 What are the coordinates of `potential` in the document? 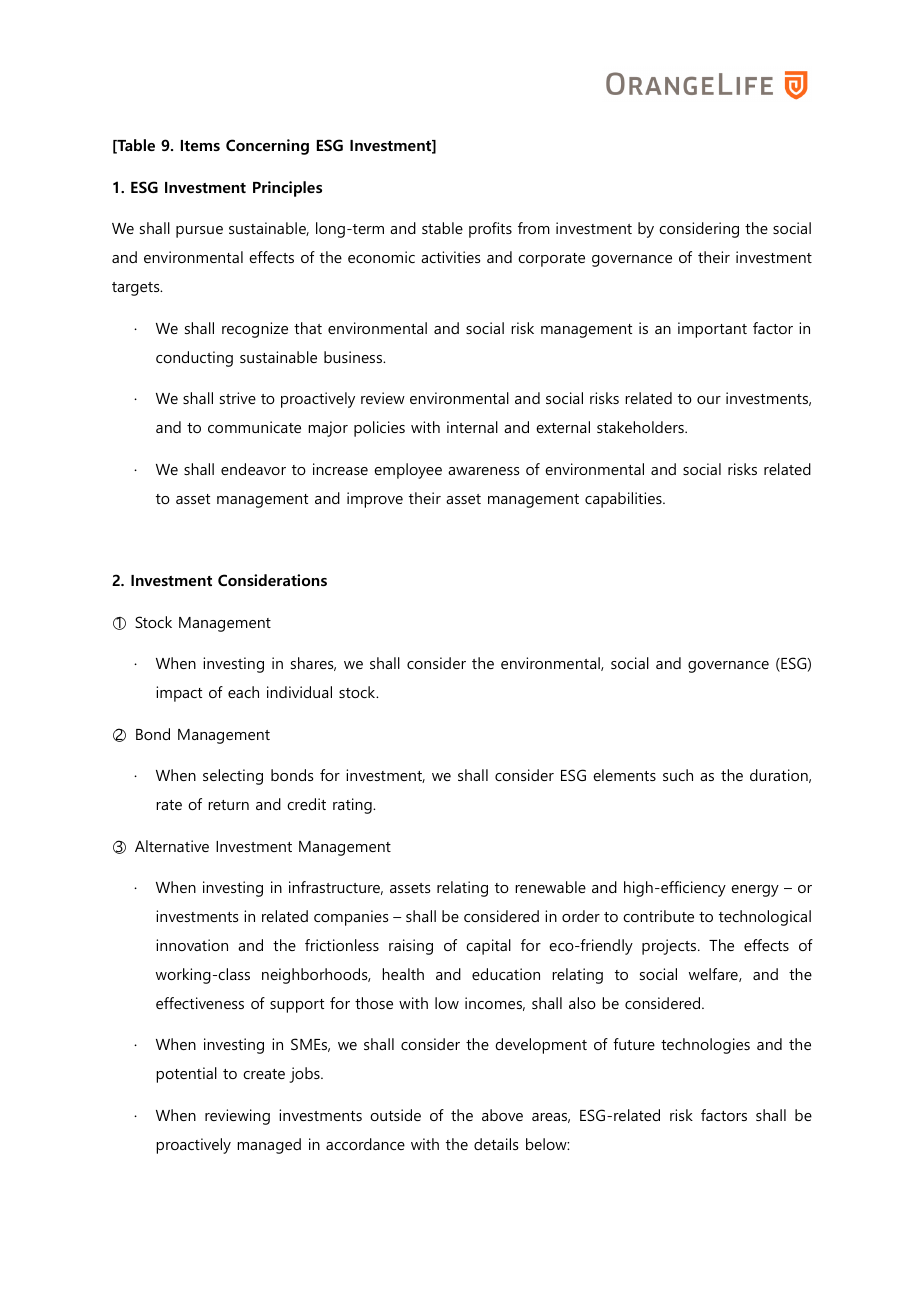 It's located at (186, 1075).
